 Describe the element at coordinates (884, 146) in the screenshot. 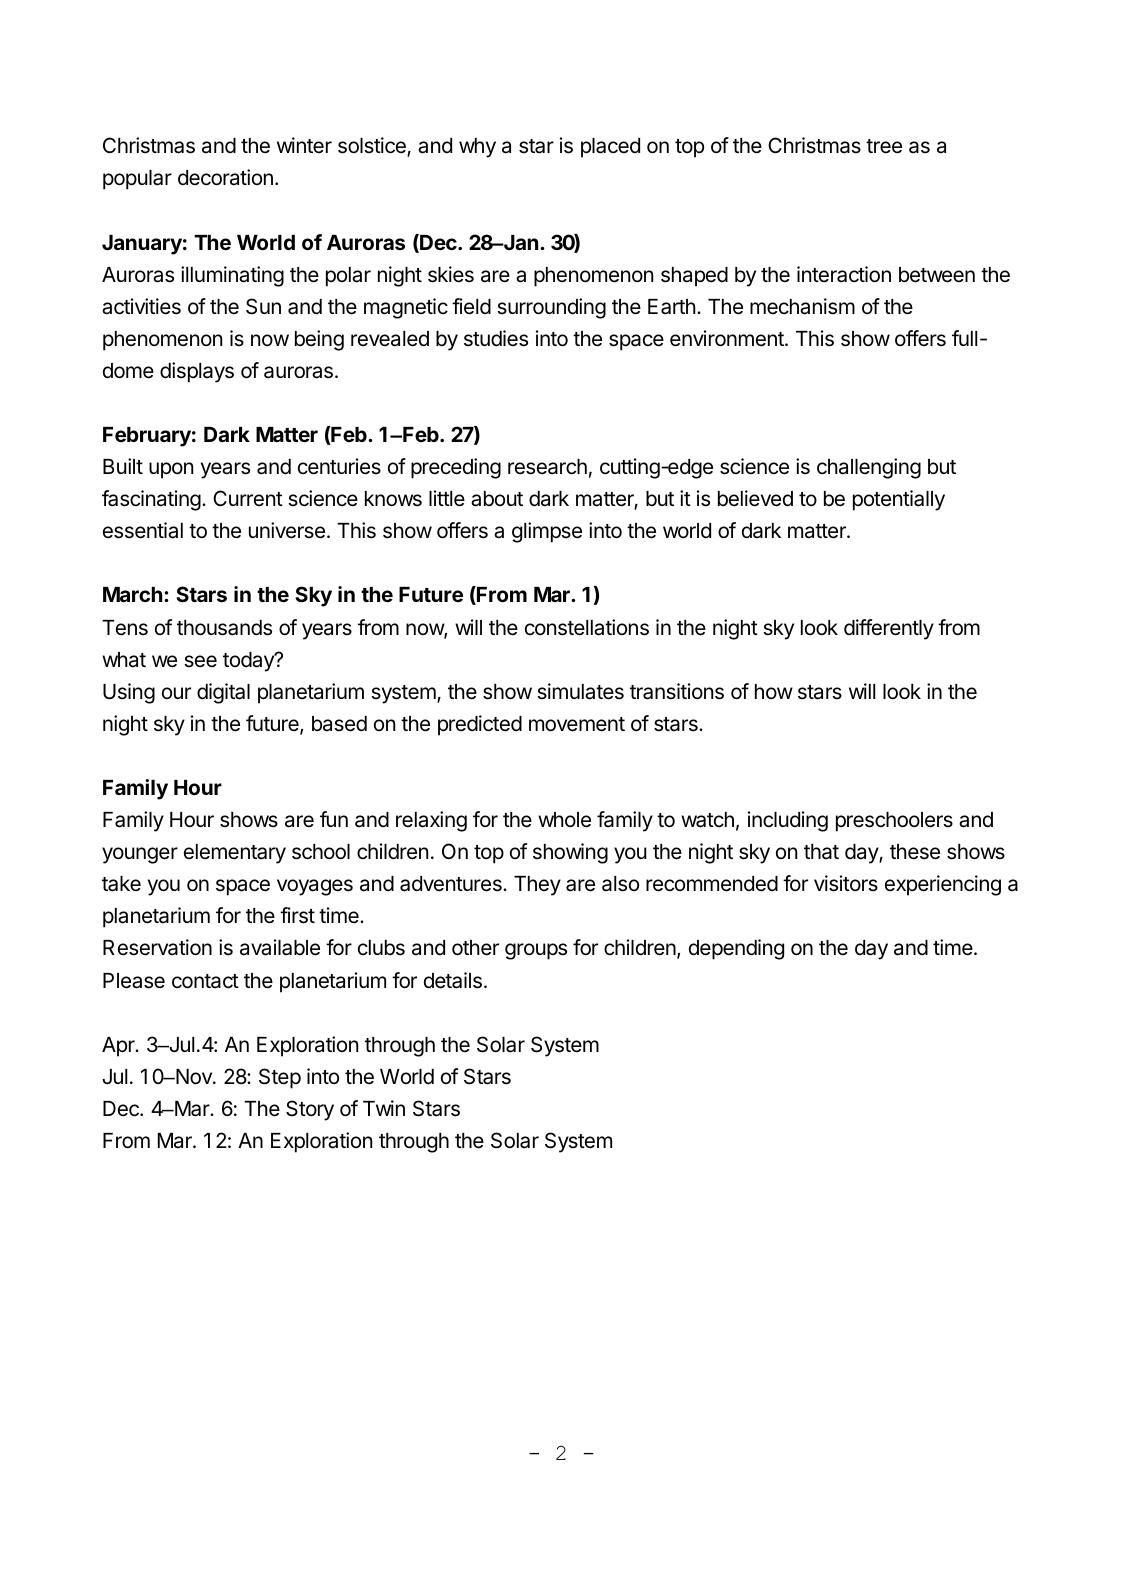

I see `tree` at that location.
